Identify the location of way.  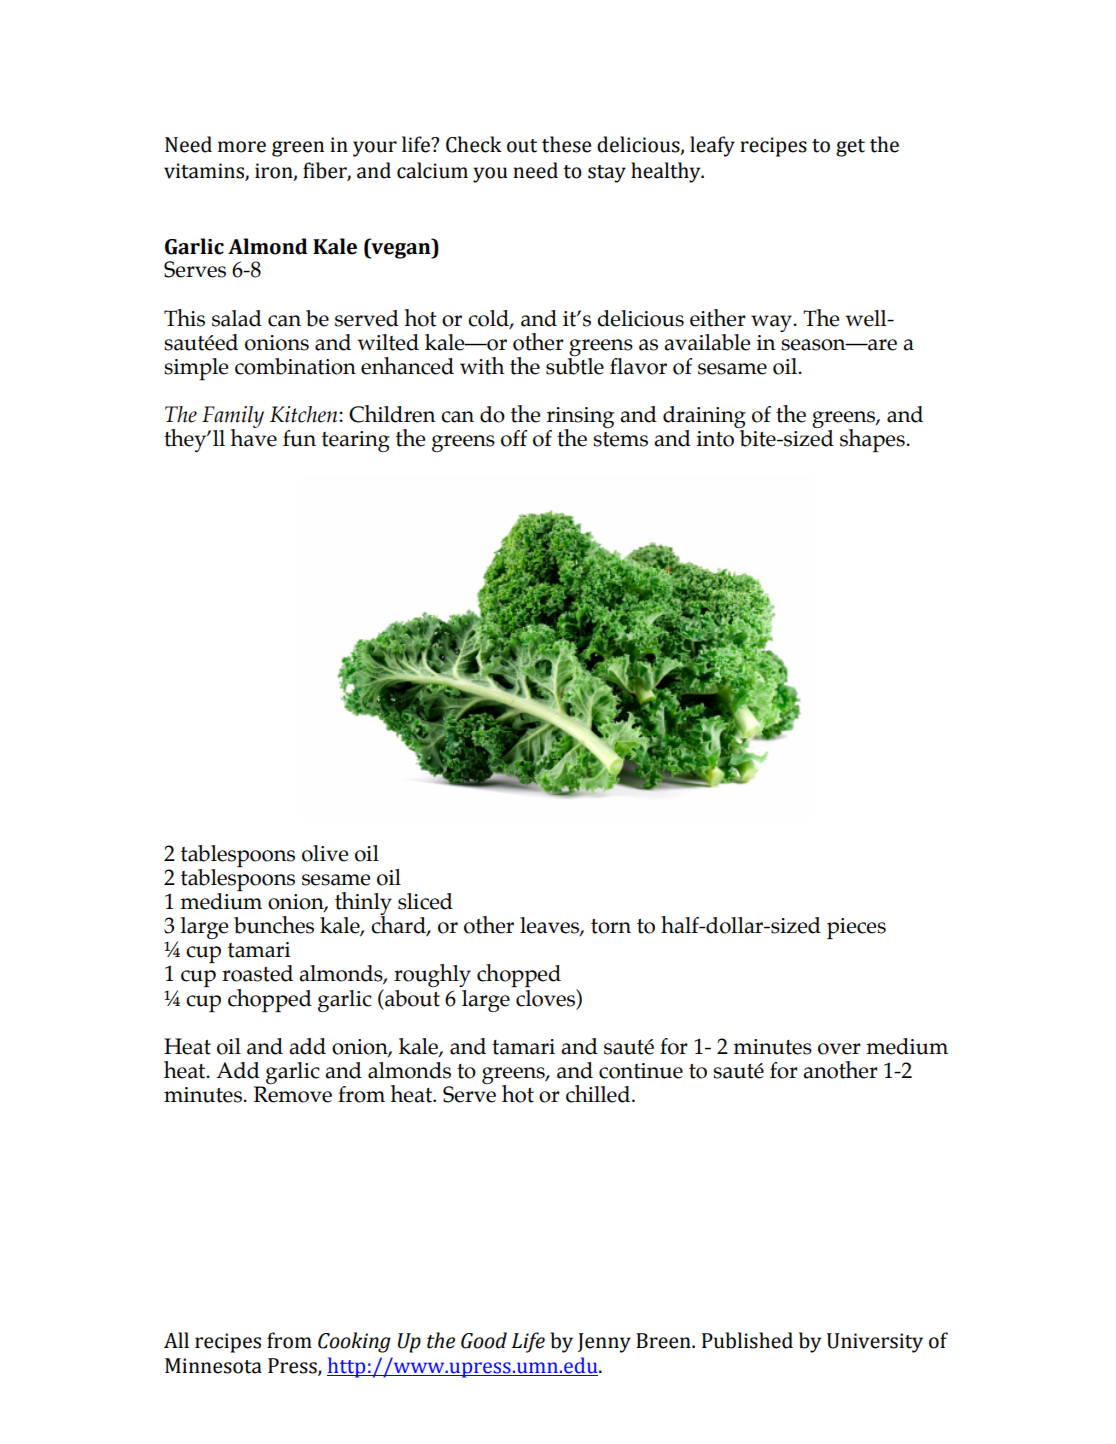
(773, 323).
